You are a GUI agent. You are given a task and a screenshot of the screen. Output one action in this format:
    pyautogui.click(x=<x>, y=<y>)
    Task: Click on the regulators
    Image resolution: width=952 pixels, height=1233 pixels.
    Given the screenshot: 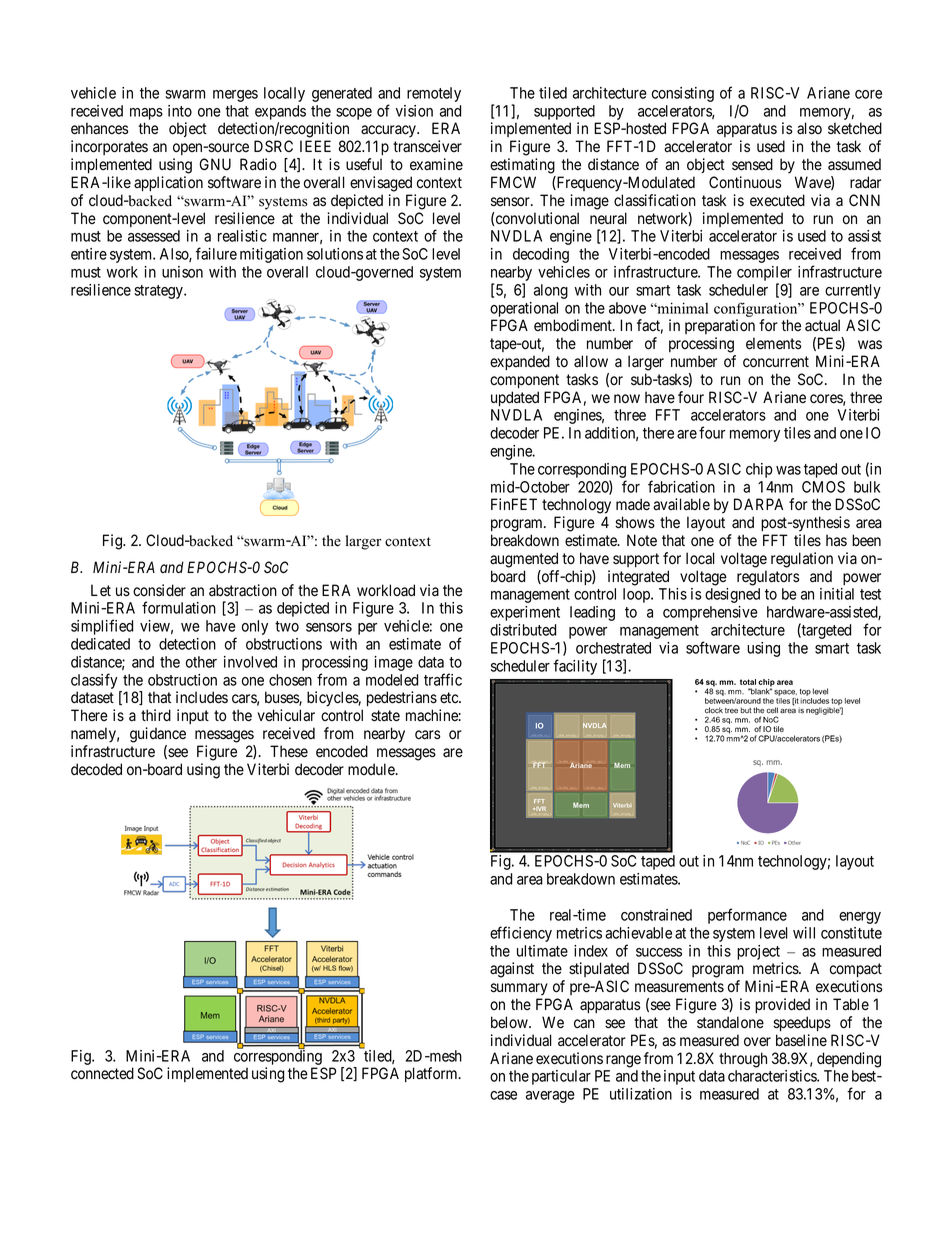 What is the action you would take?
    pyautogui.click(x=768, y=578)
